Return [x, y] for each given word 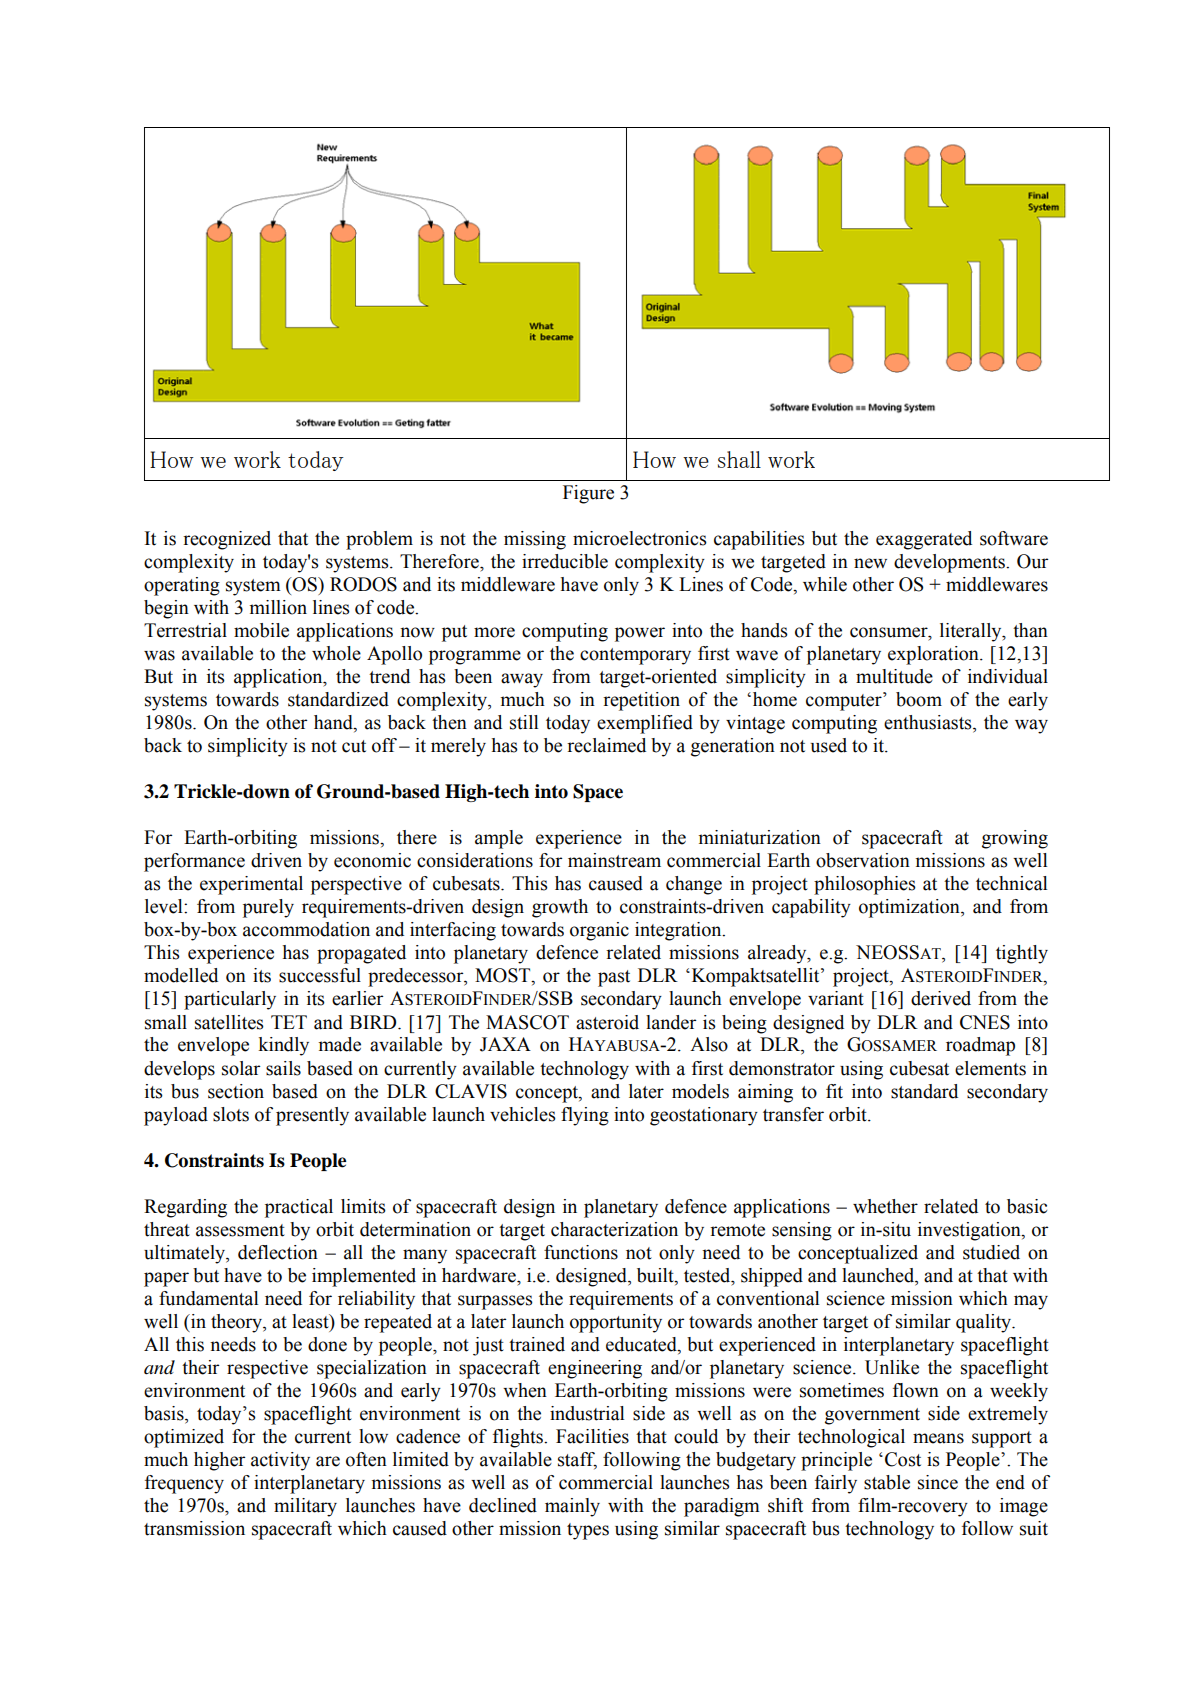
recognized [227, 540]
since [938, 1482]
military [305, 1507]
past [614, 978]
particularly [230, 1000]
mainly [572, 1507]
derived [941, 998]
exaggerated [924, 540]
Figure [588, 494]
